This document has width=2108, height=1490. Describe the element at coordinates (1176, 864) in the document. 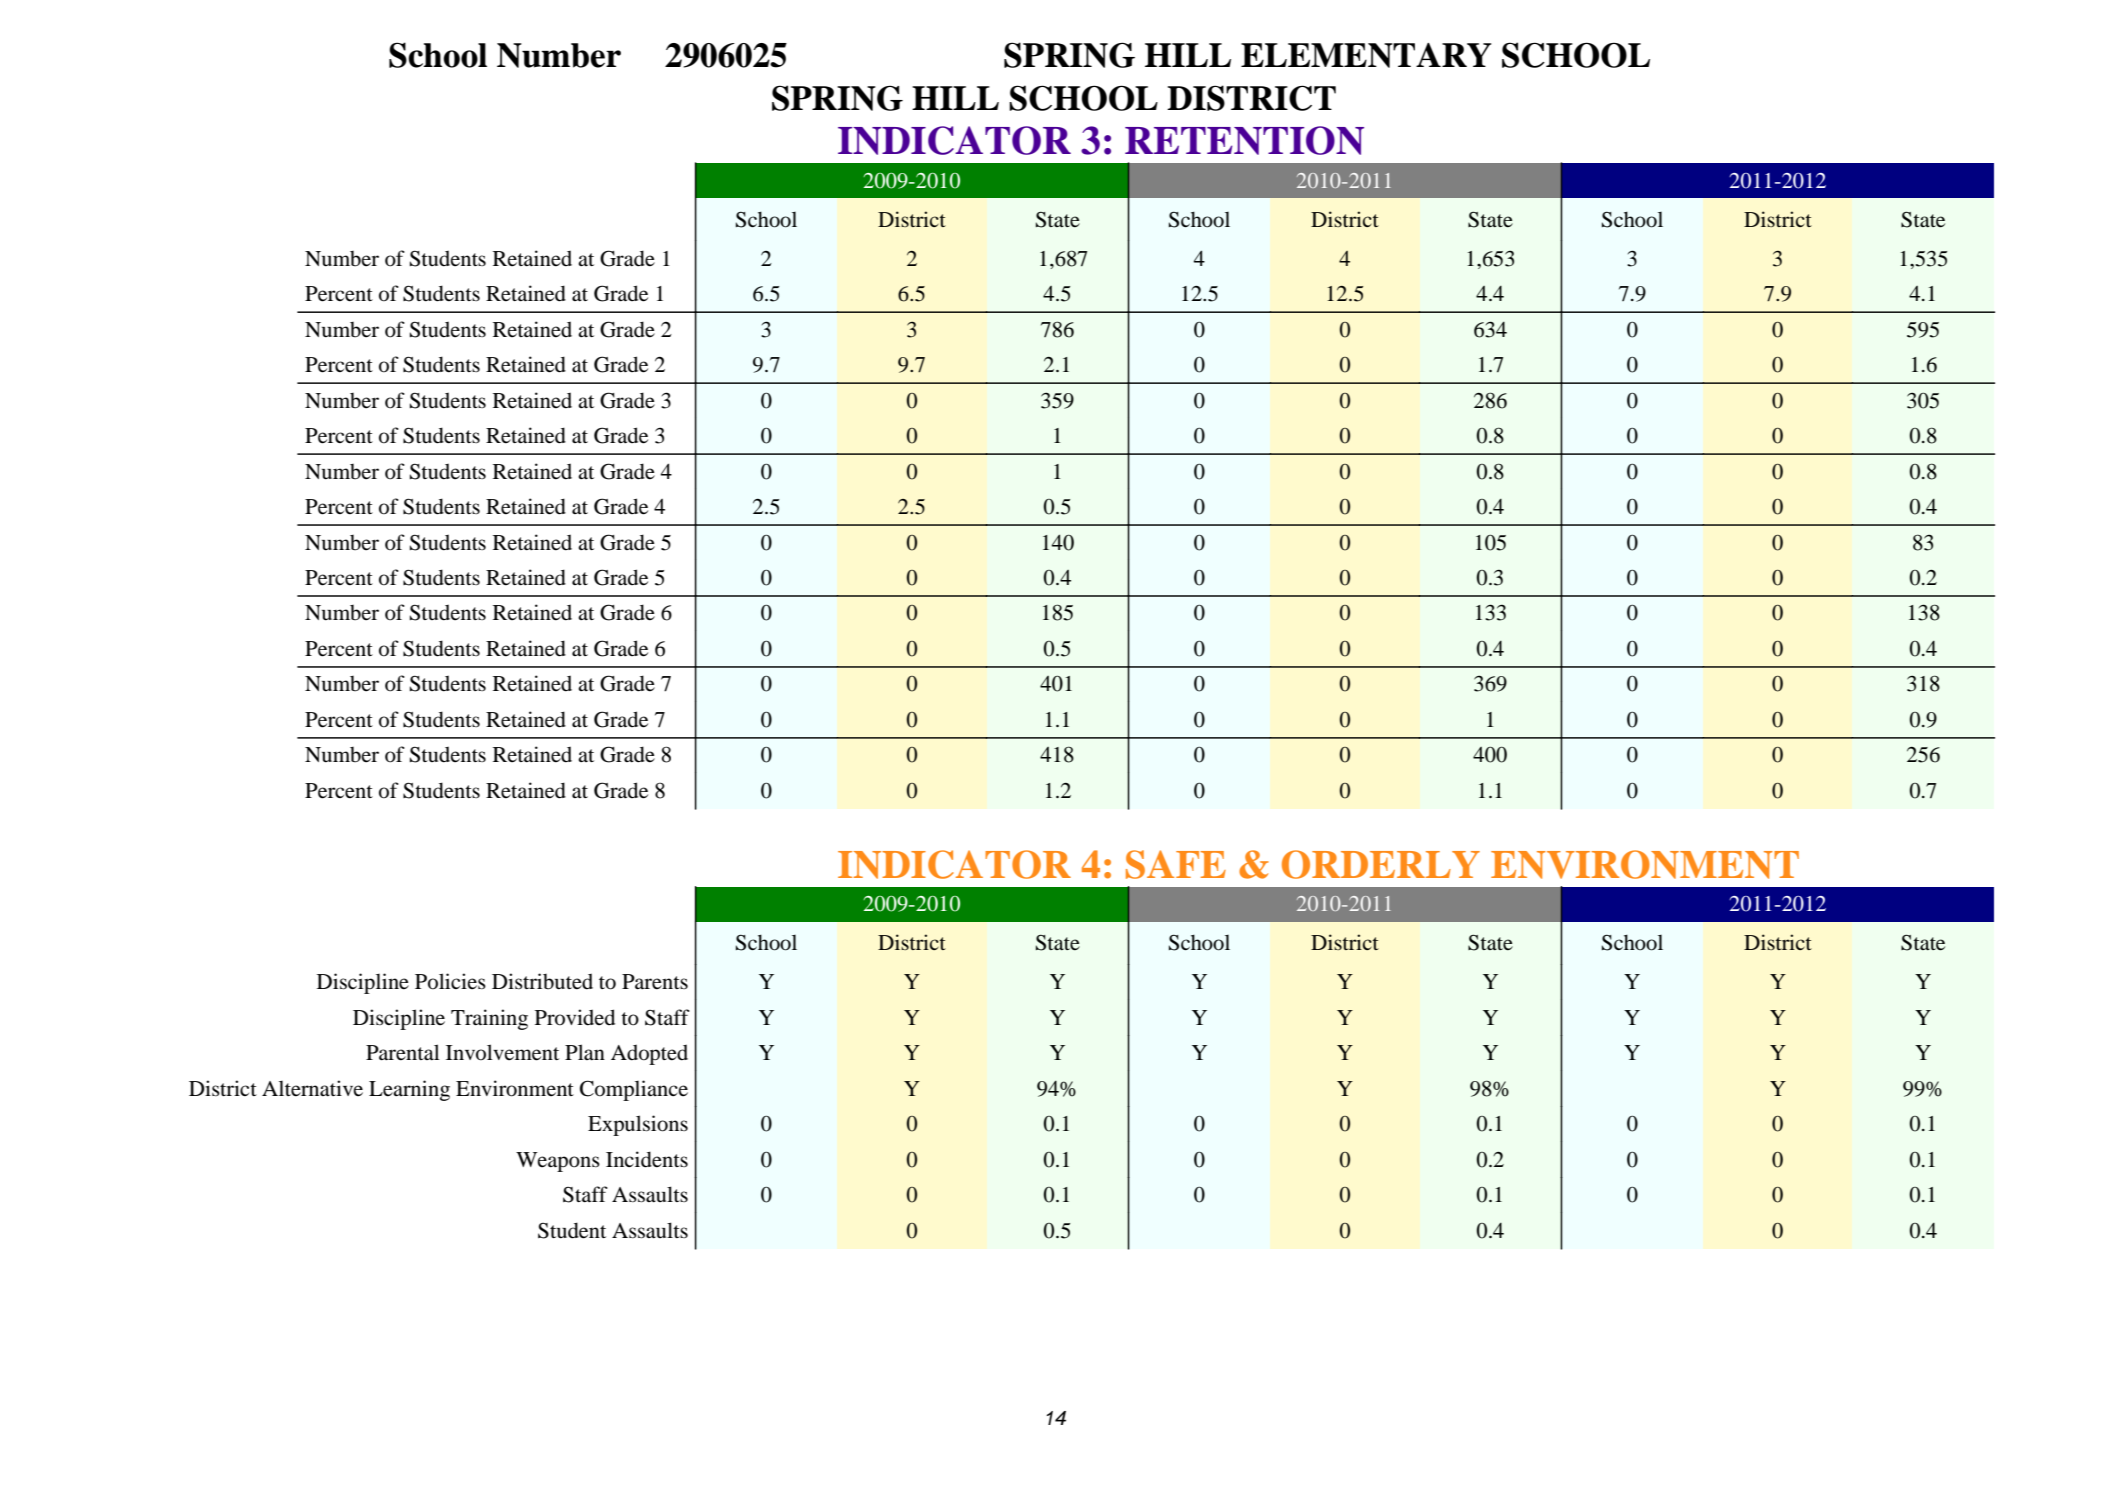

I see `SAFE` at that location.
